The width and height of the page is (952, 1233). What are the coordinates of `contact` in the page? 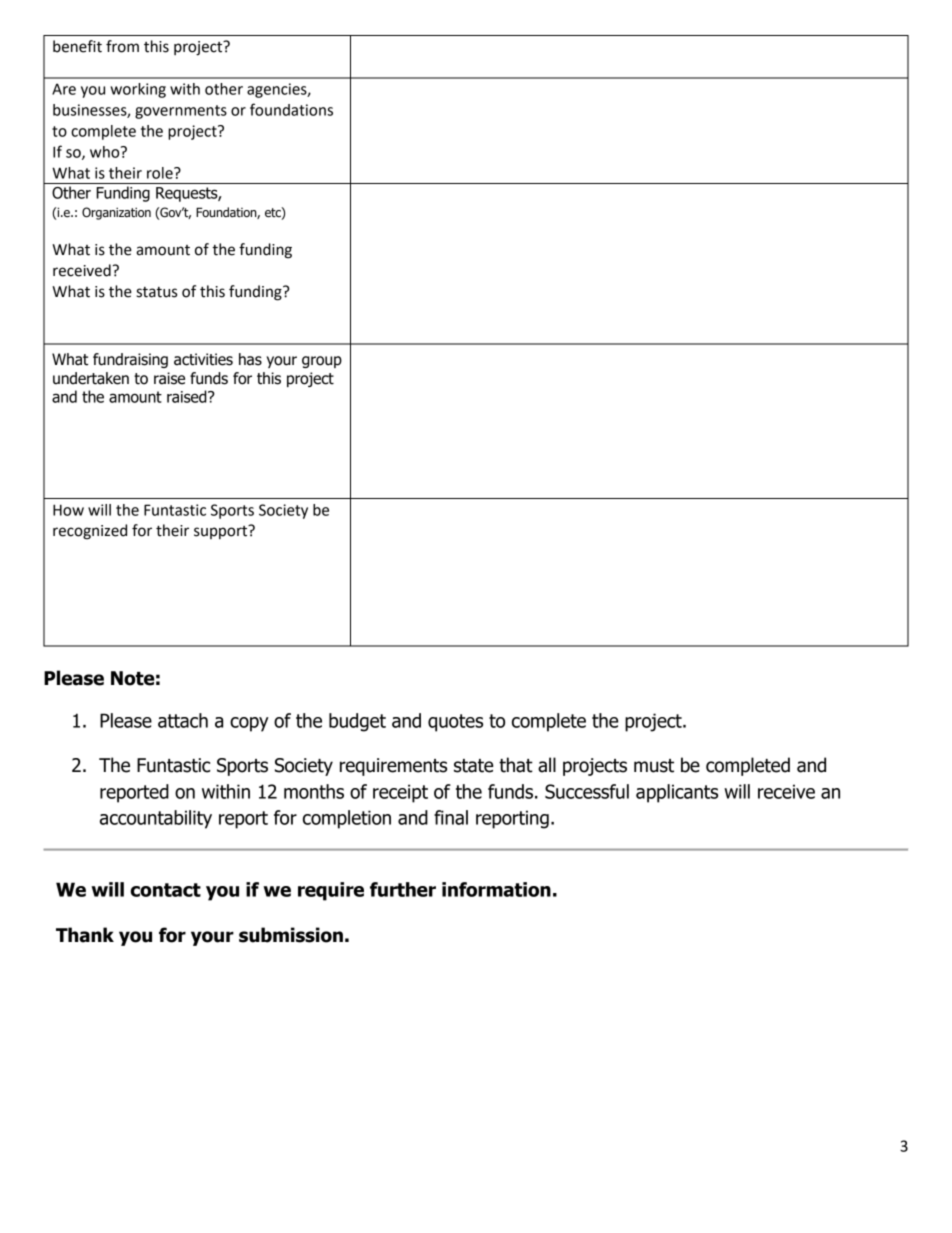 It's located at (165, 890).
